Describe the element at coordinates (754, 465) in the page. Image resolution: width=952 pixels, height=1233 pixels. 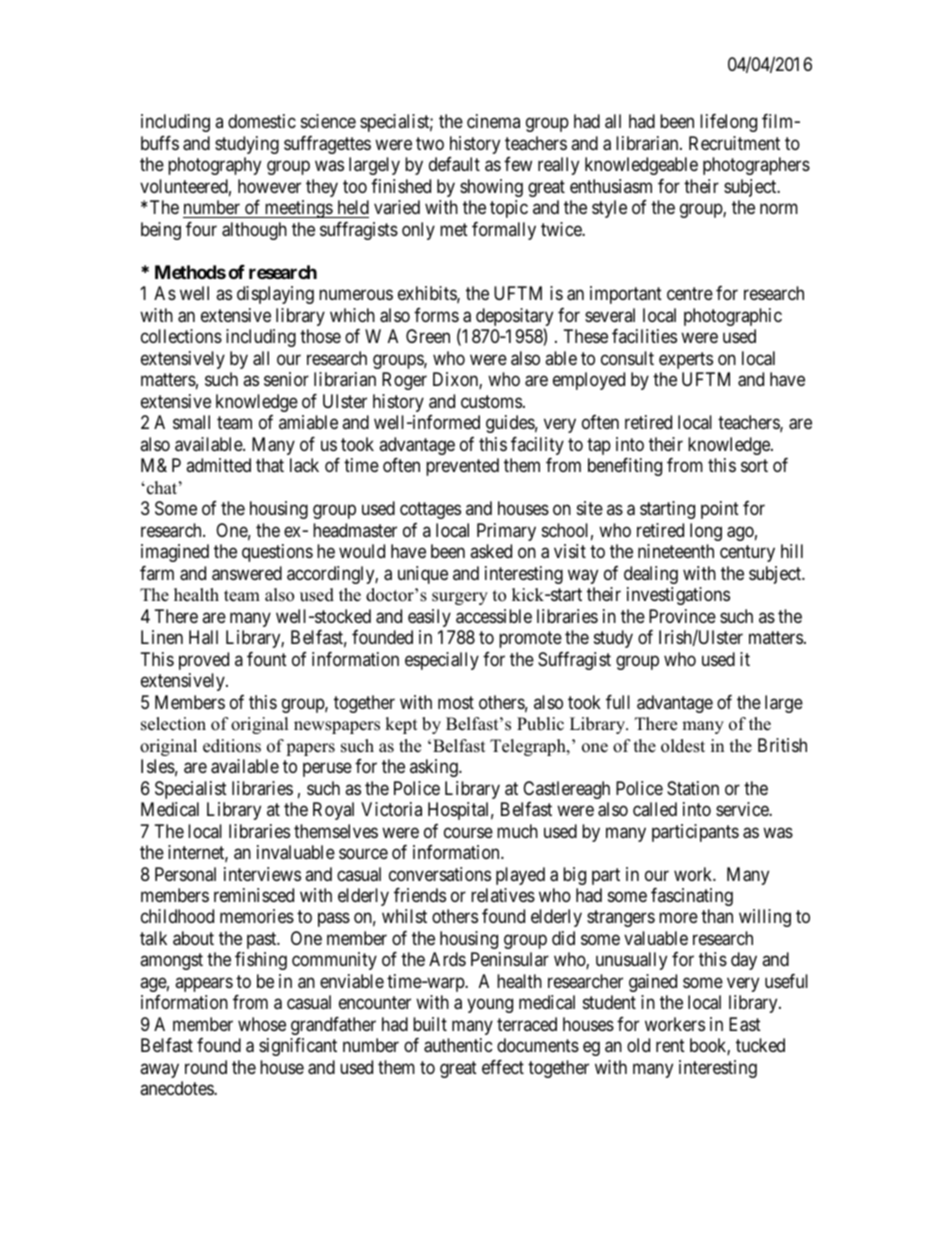
I see `sort` at that location.
